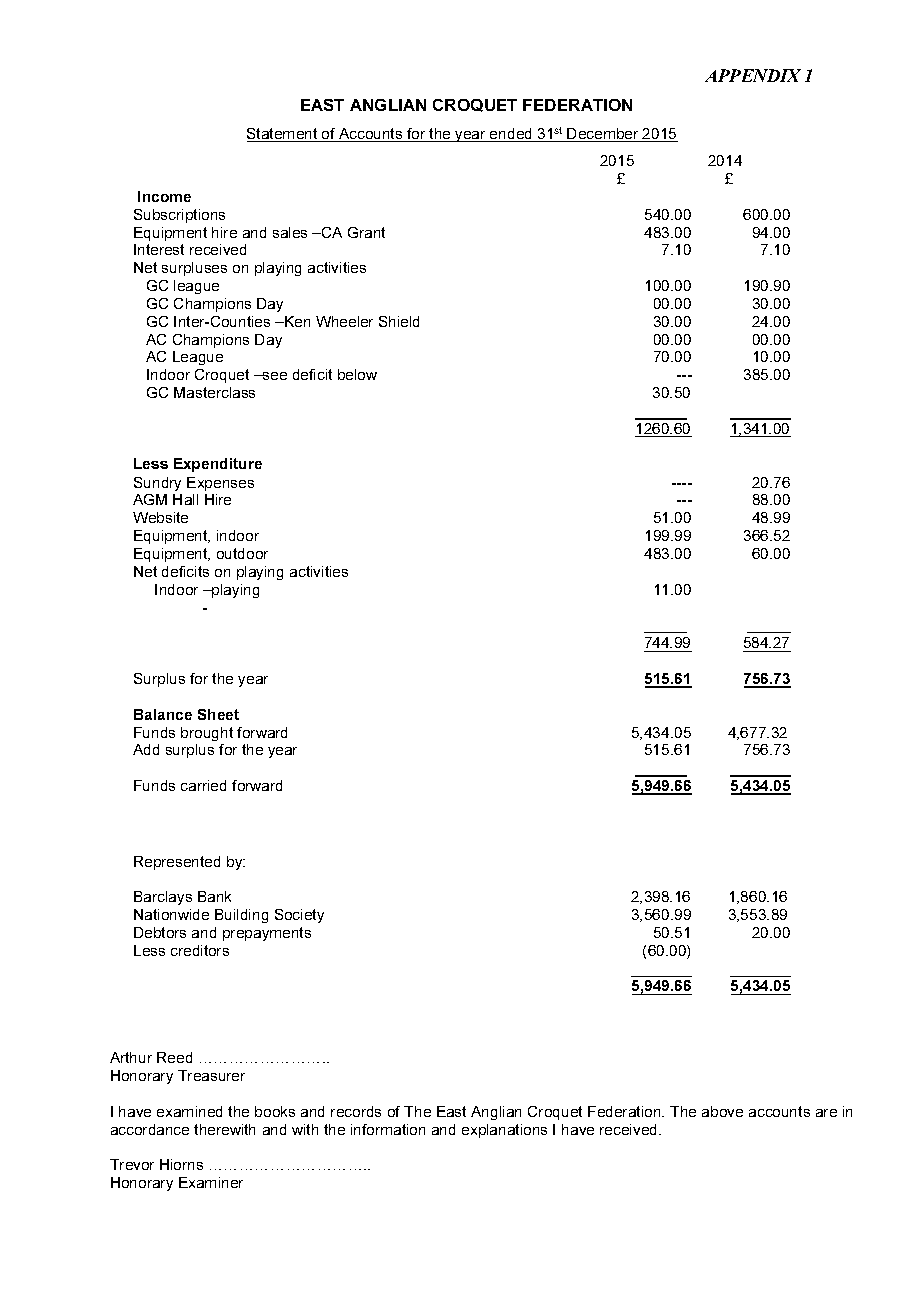 This screenshot has width=924, height=1308. What do you see at coordinates (218, 465) in the screenshot?
I see `Expenditure` at bounding box center [218, 465].
